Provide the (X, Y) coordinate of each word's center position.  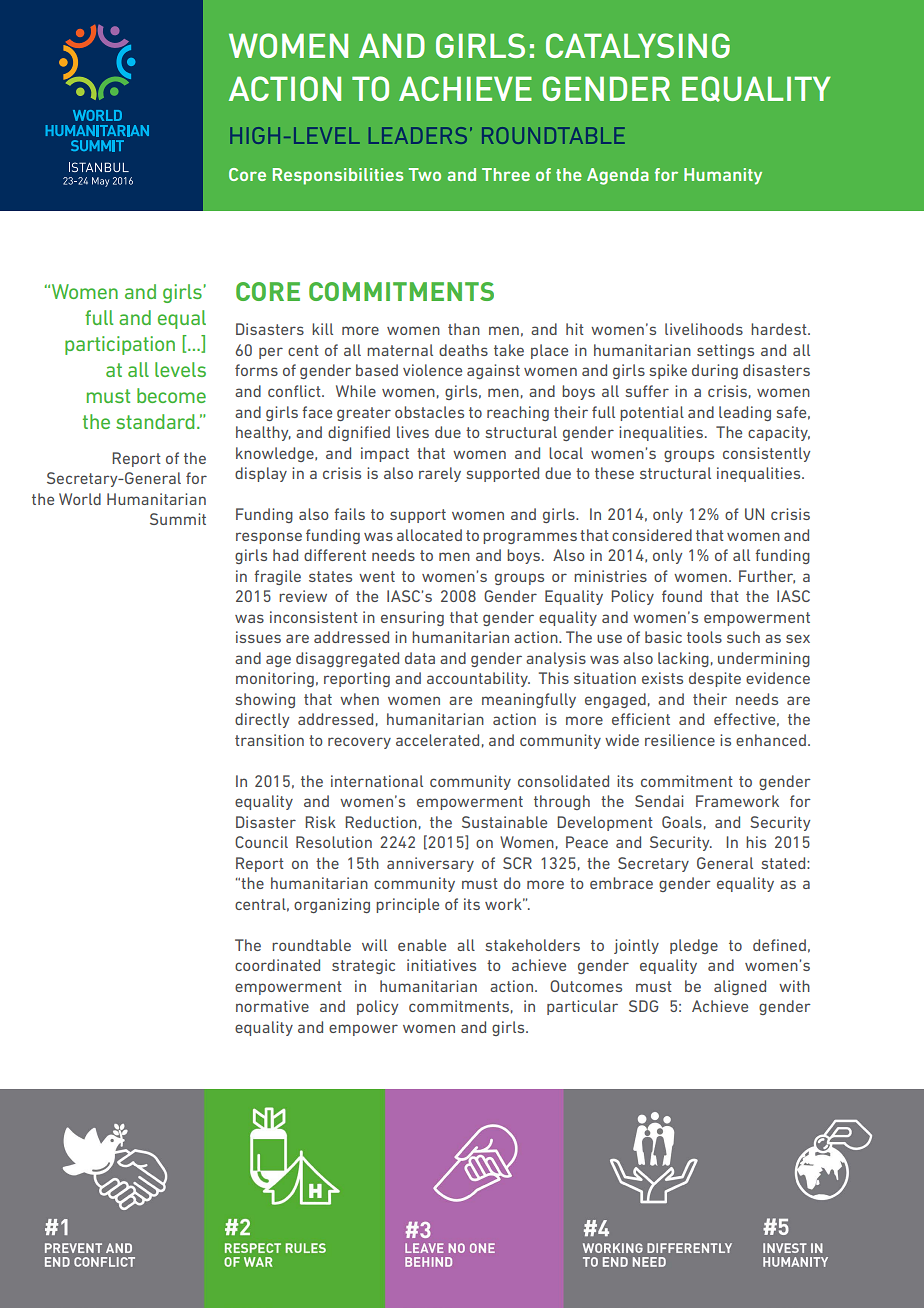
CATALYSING (638, 45)
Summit (178, 519)
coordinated (277, 965)
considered (652, 535)
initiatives (441, 965)
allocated (429, 535)
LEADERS (418, 135)
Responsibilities (338, 176)
